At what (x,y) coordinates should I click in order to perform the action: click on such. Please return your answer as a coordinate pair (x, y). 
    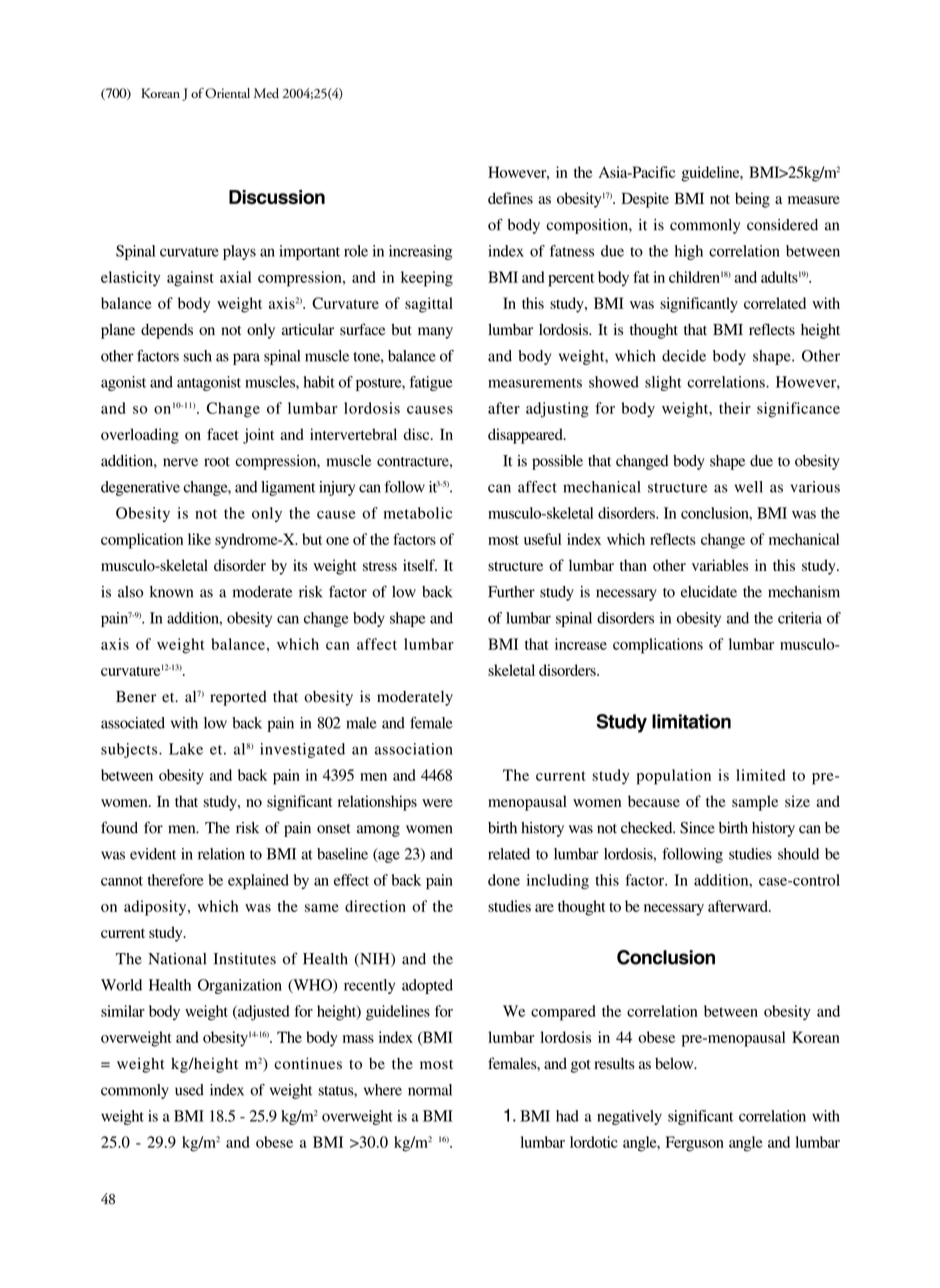
    Looking at the image, I should click on (197, 356).
